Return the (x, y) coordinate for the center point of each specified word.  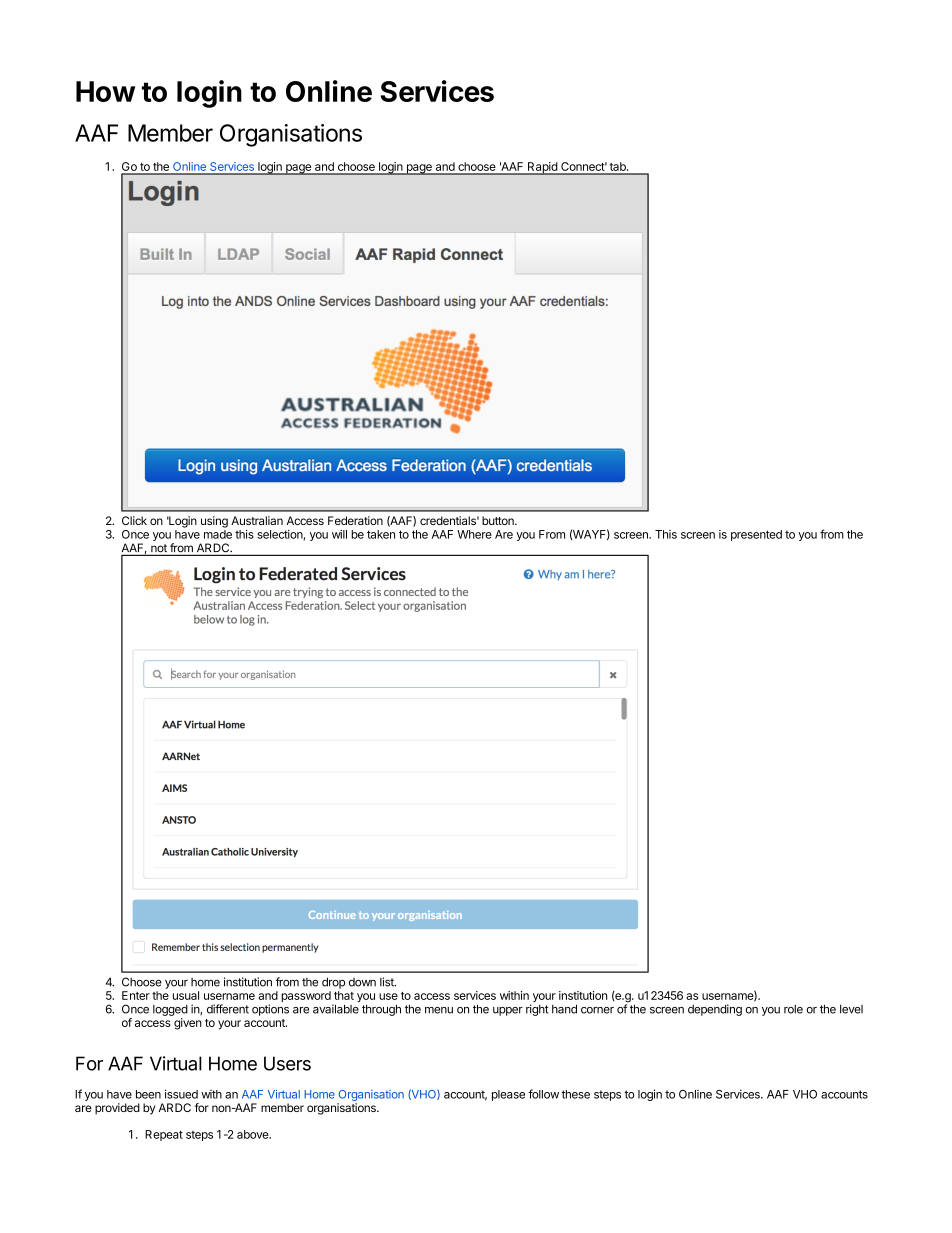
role (793, 1009)
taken (381, 534)
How (105, 91)
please (508, 1095)
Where (474, 534)
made (218, 534)
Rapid (542, 168)
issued (181, 1094)
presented (756, 535)
